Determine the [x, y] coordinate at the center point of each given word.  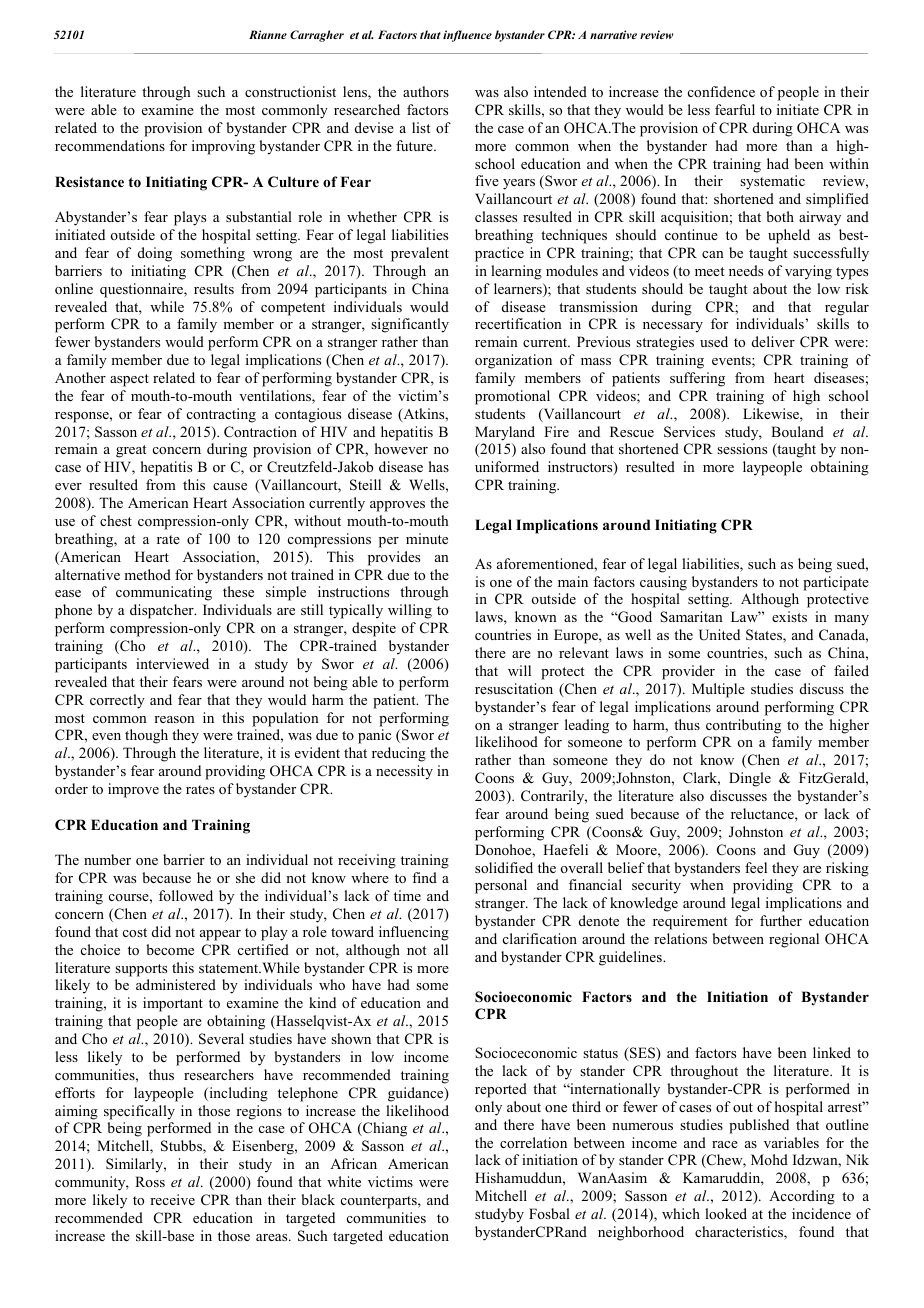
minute [427, 538]
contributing [743, 726]
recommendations [110, 145]
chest [116, 520]
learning [516, 272]
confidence [721, 91]
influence [467, 36]
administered [176, 984]
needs [746, 270]
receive [172, 1199]
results [214, 288]
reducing [399, 754]
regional [794, 940]
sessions [742, 448]
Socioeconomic [523, 996]
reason [174, 719]
